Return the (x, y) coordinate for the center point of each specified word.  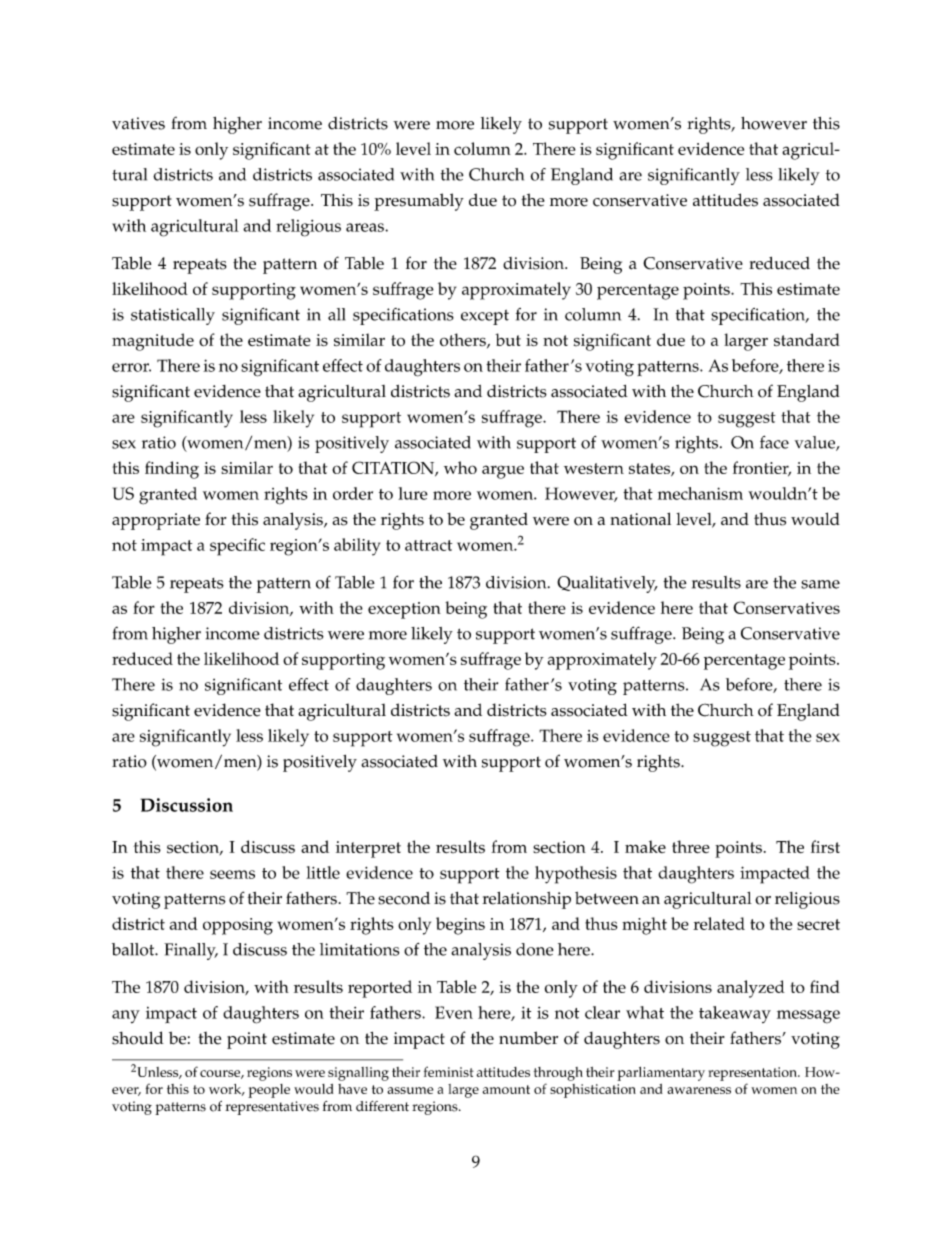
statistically (173, 316)
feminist (449, 1071)
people (269, 1091)
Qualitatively (607, 584)
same (820, 584)
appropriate (156, 521)
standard (807, 339)
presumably (419, 202)
